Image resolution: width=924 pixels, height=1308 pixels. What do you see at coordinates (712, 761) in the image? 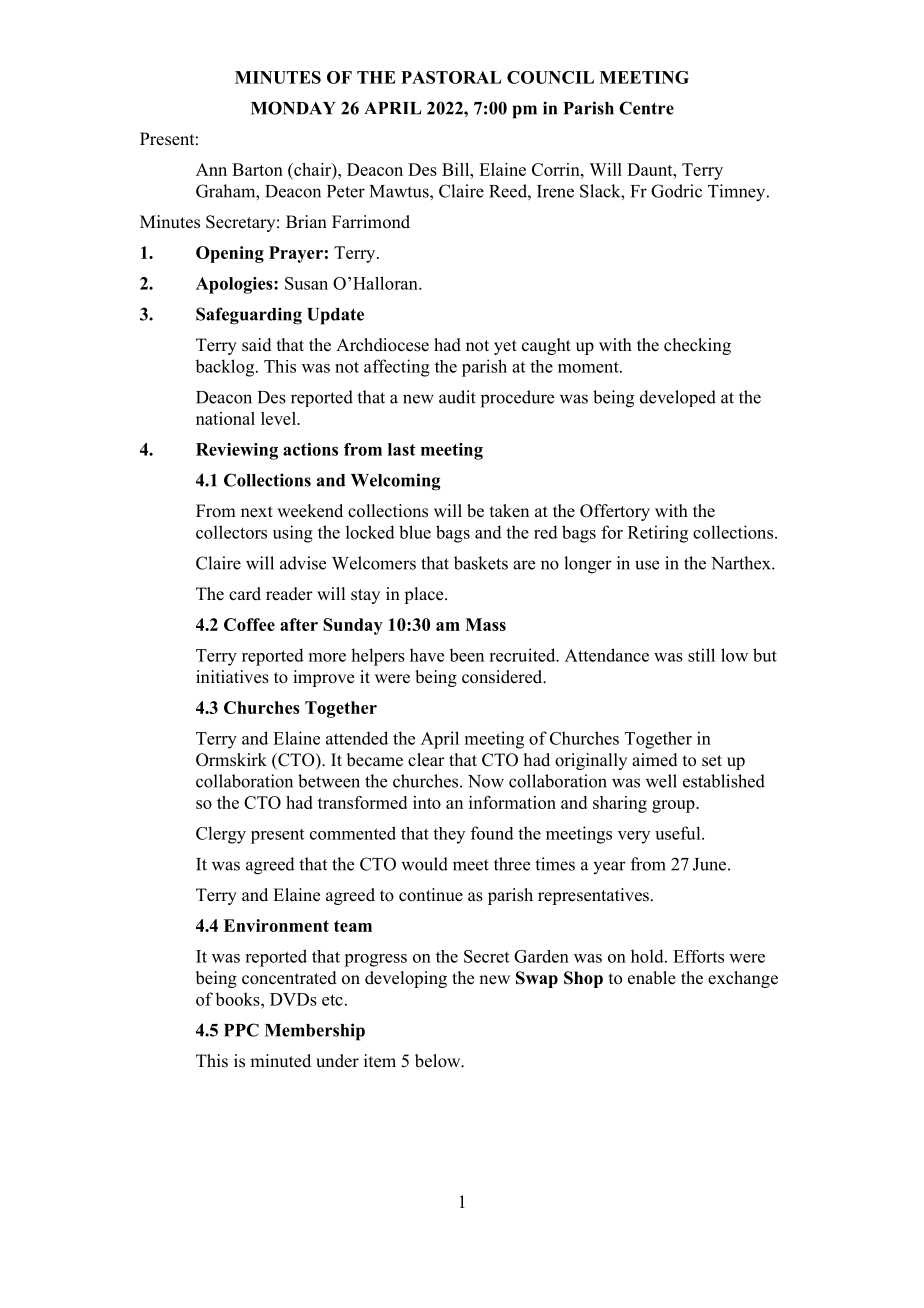
I see `set` at bounding box center [712, 761].
